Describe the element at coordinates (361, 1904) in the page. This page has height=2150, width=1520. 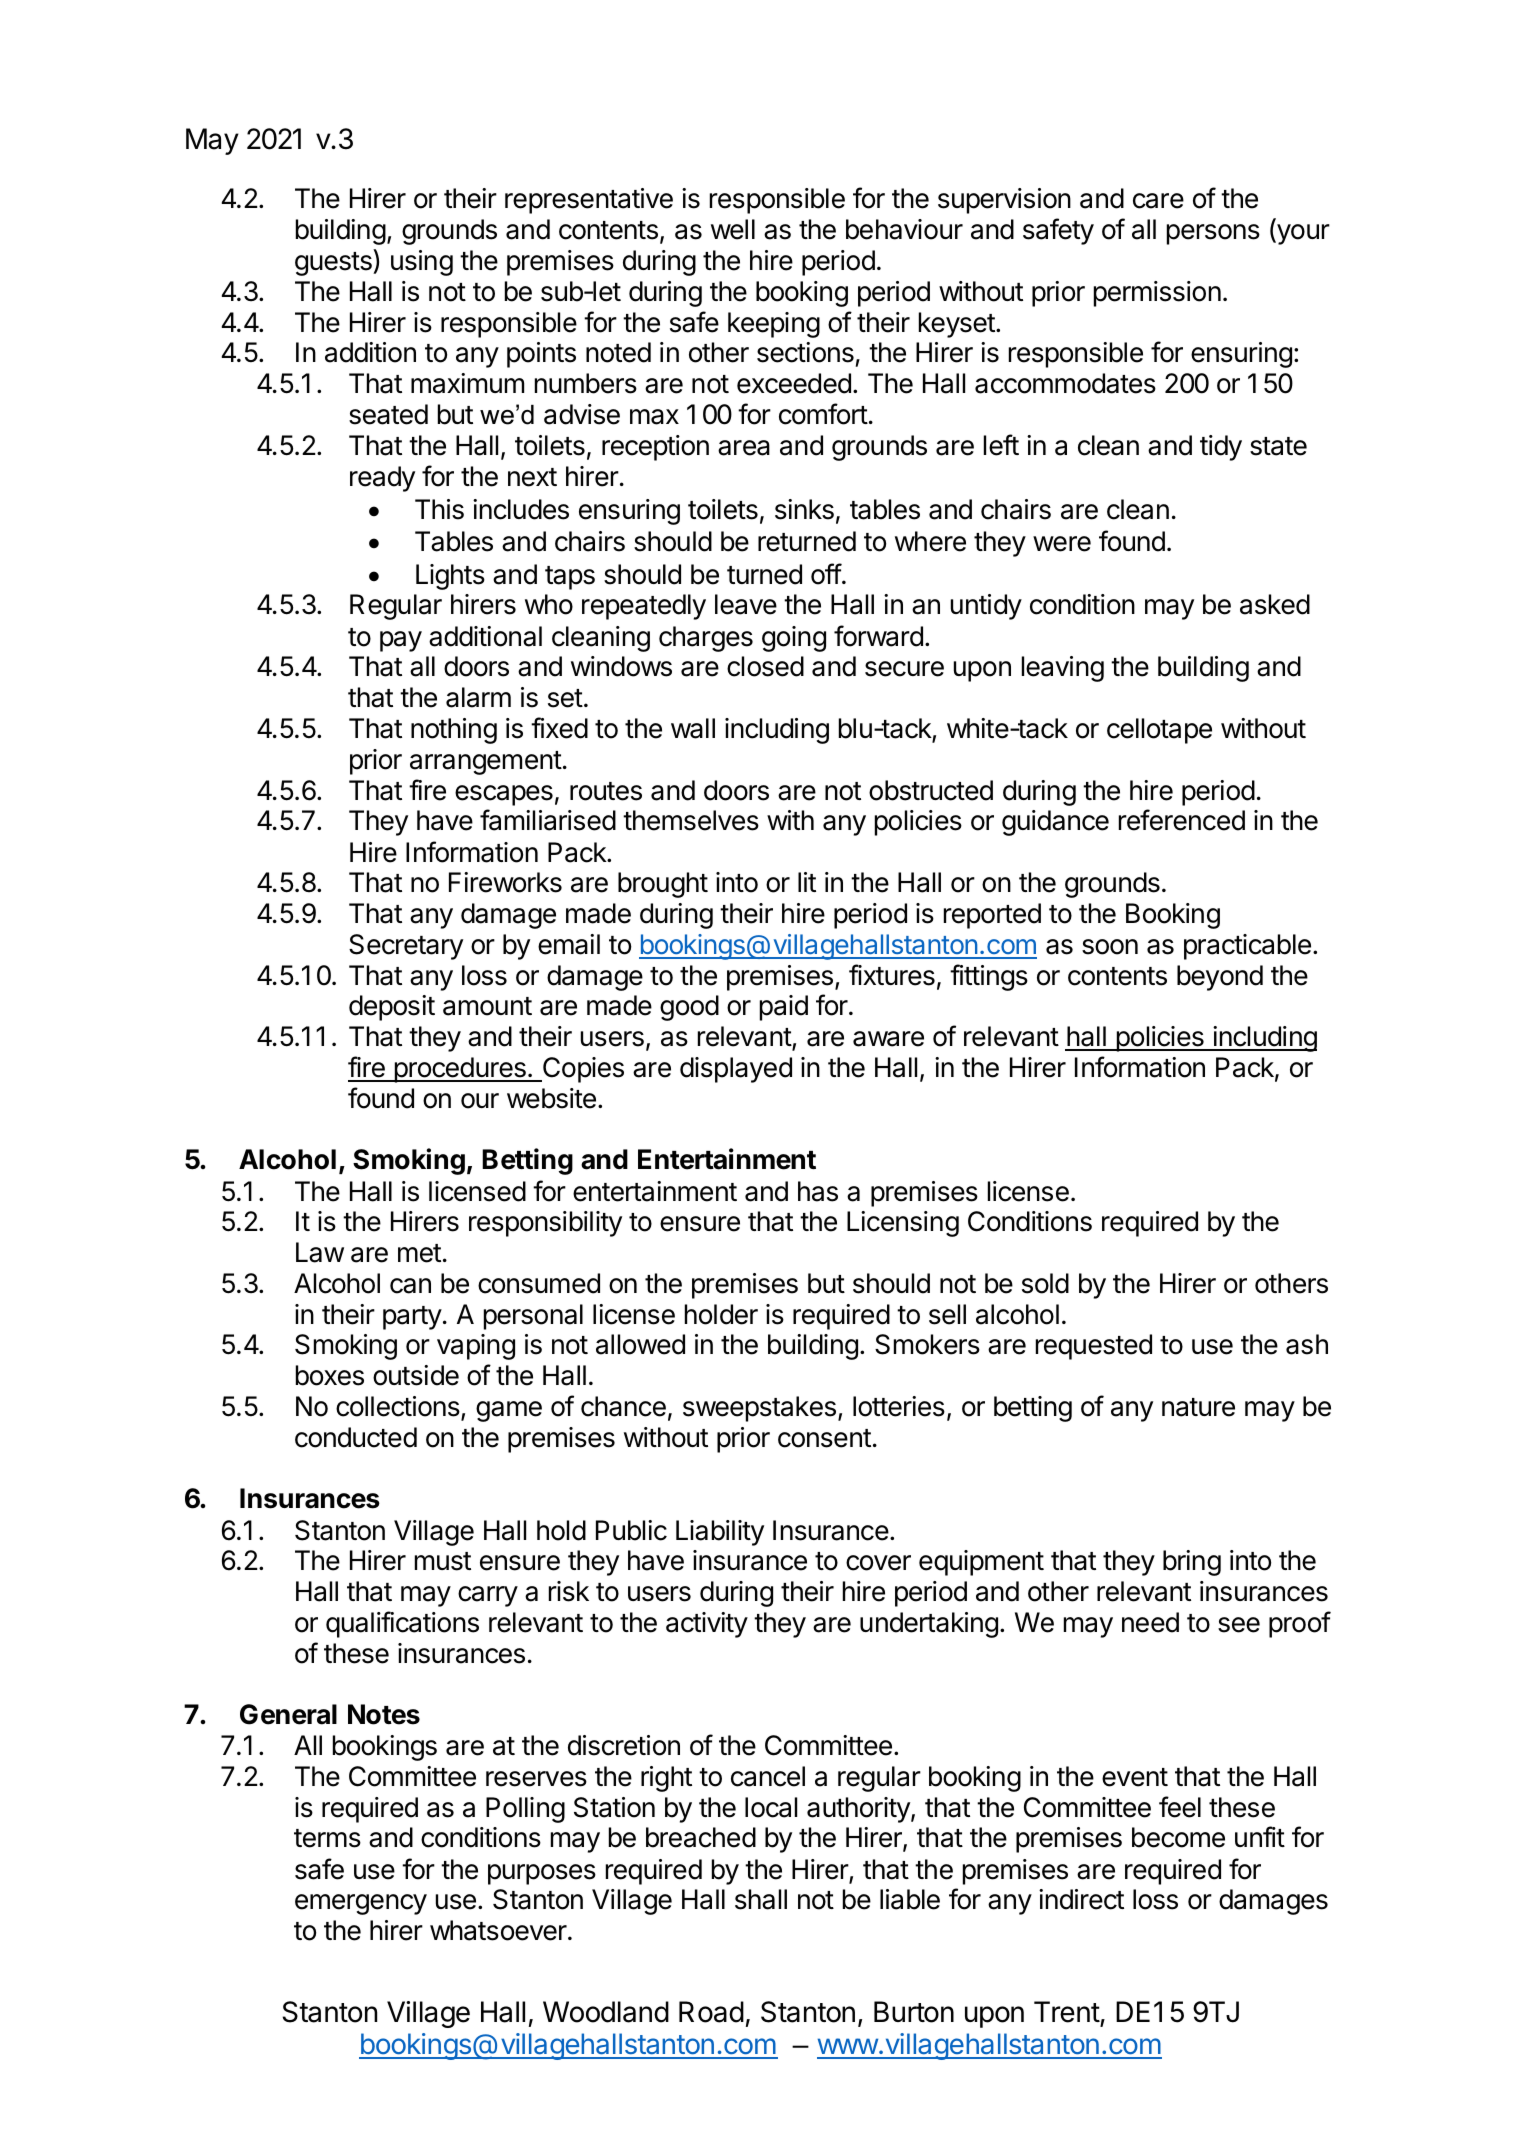
I see `emergency` at that location.
